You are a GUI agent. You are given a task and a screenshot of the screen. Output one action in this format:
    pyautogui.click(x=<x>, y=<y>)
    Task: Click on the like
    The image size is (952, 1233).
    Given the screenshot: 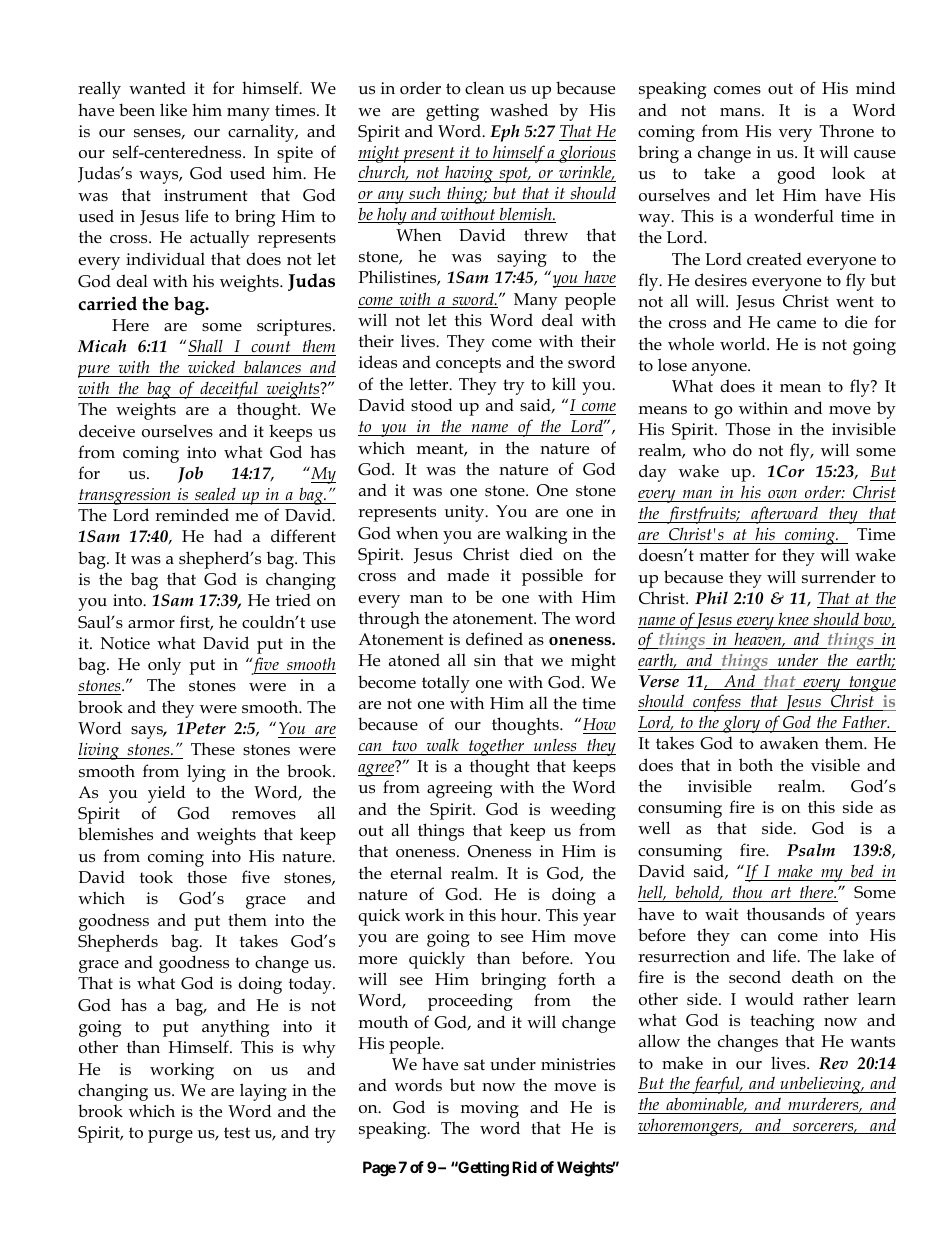 What is the action you would take?
    pyautogui.click(x=173, y=110)
